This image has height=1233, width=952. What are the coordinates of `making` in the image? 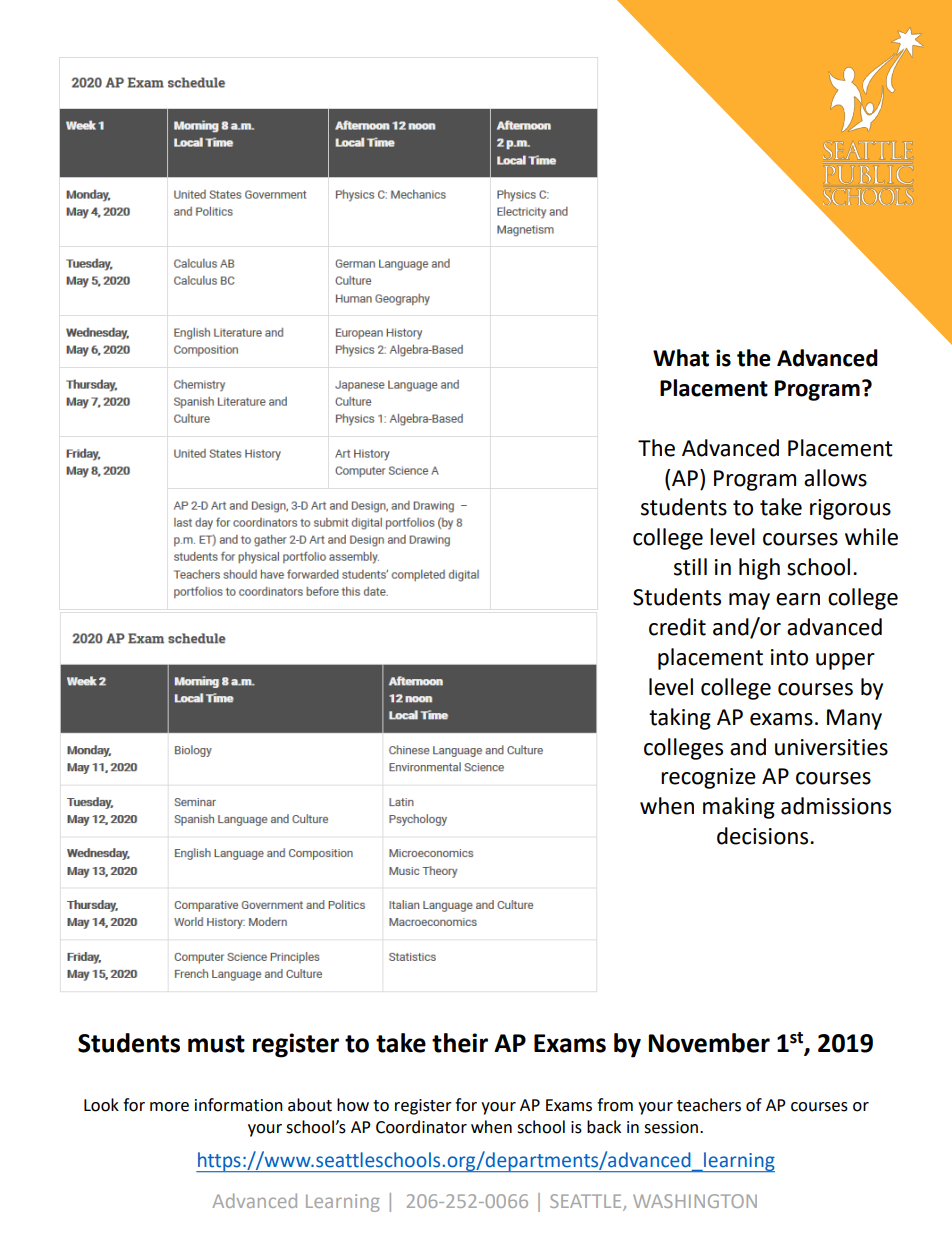 It's located at (739, 808).
